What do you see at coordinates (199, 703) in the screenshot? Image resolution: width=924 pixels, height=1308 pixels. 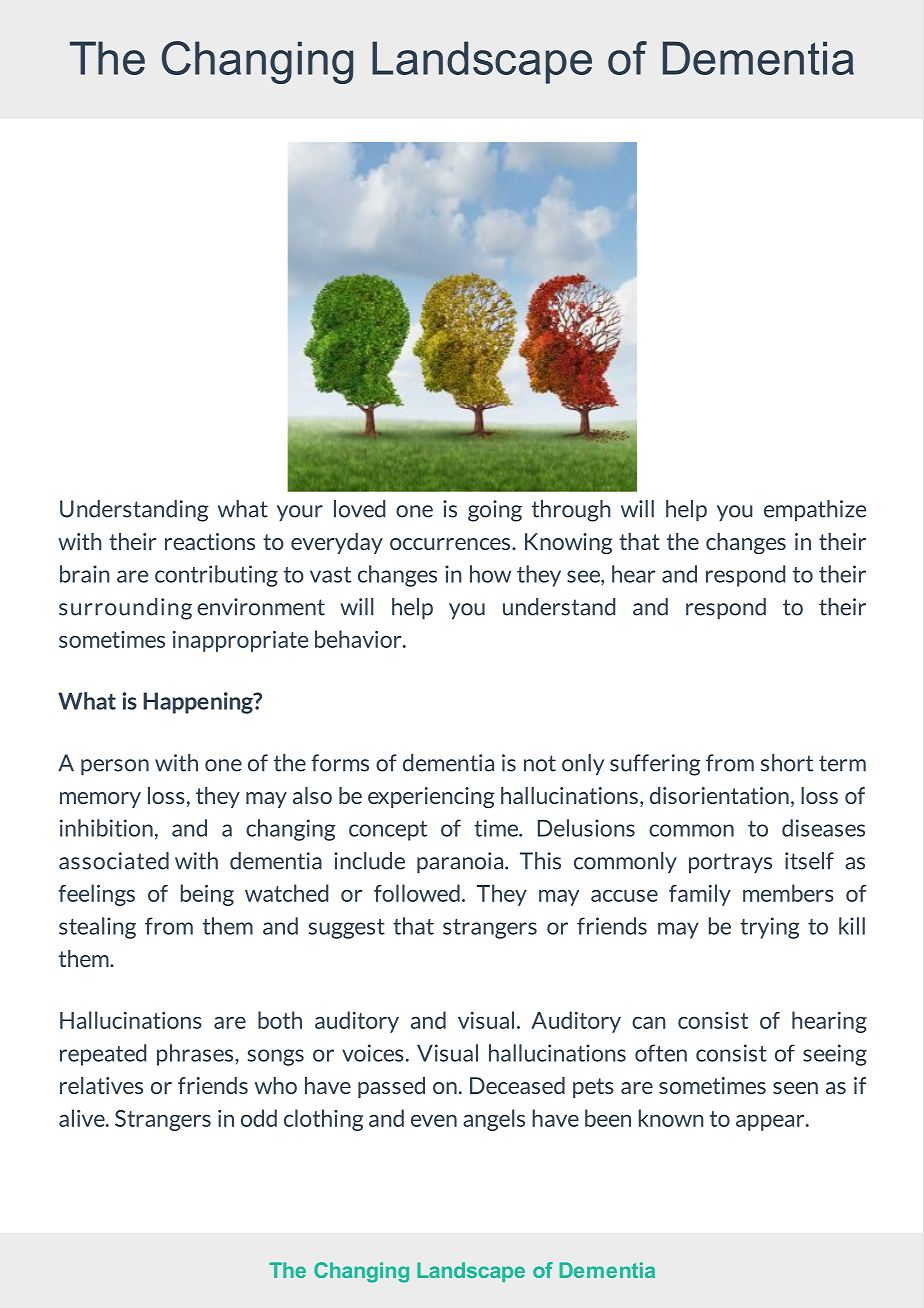 I see `Happening` at bounding box center [199, 703].
